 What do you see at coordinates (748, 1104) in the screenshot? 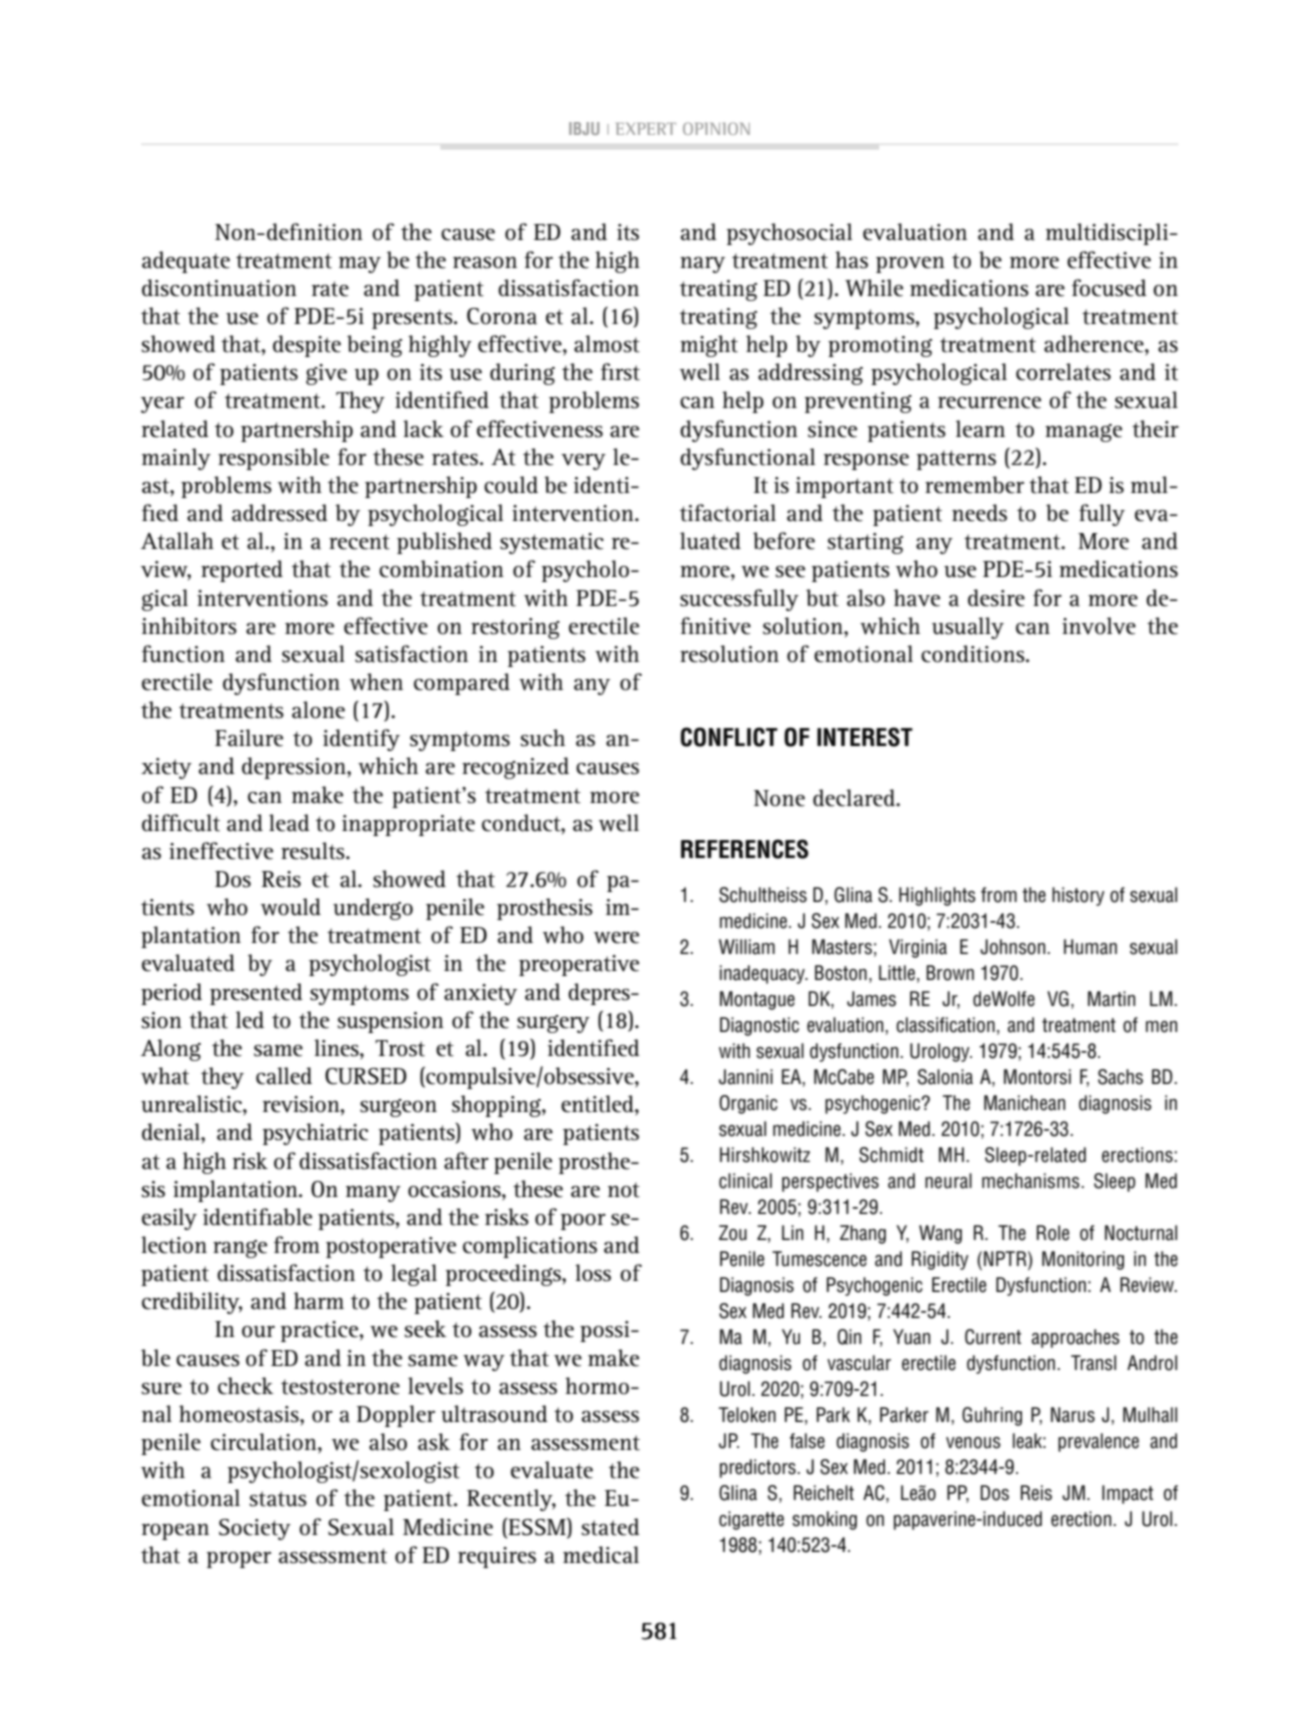
I see `Organic` at bounding box center [748, 1104].
